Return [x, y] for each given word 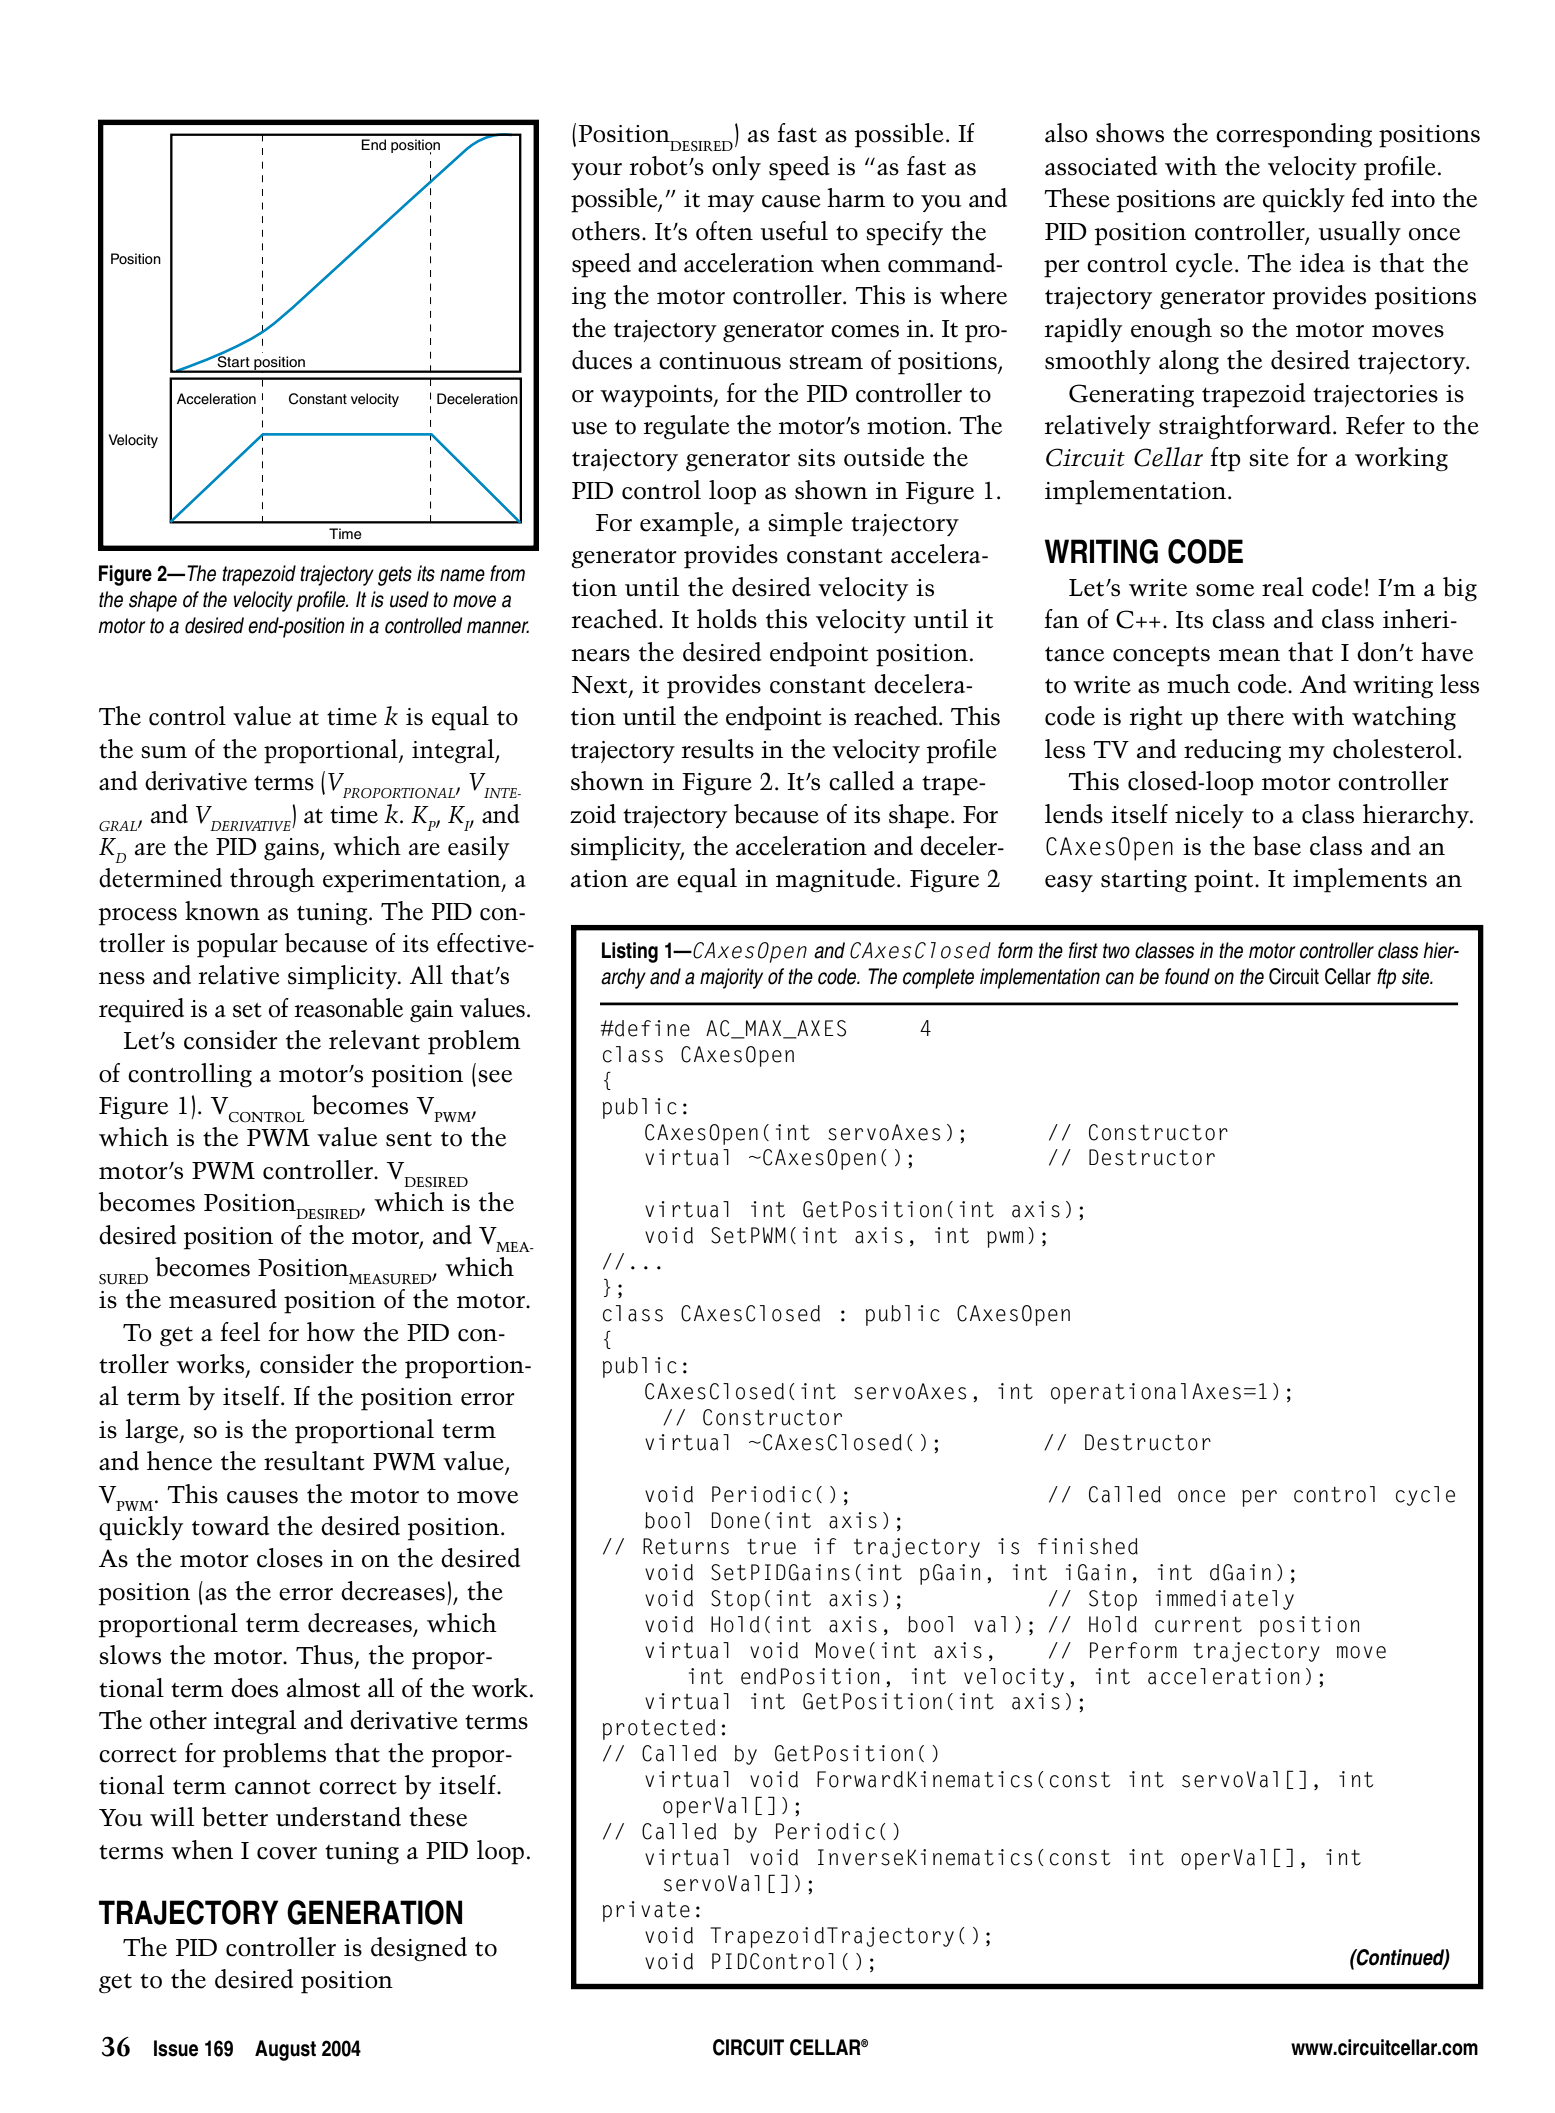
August [285, 2050]
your [596, 171]
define [651, 1028]
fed [1367, 198]
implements [1360, 880]
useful [794, 231]
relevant [374, 1040]
